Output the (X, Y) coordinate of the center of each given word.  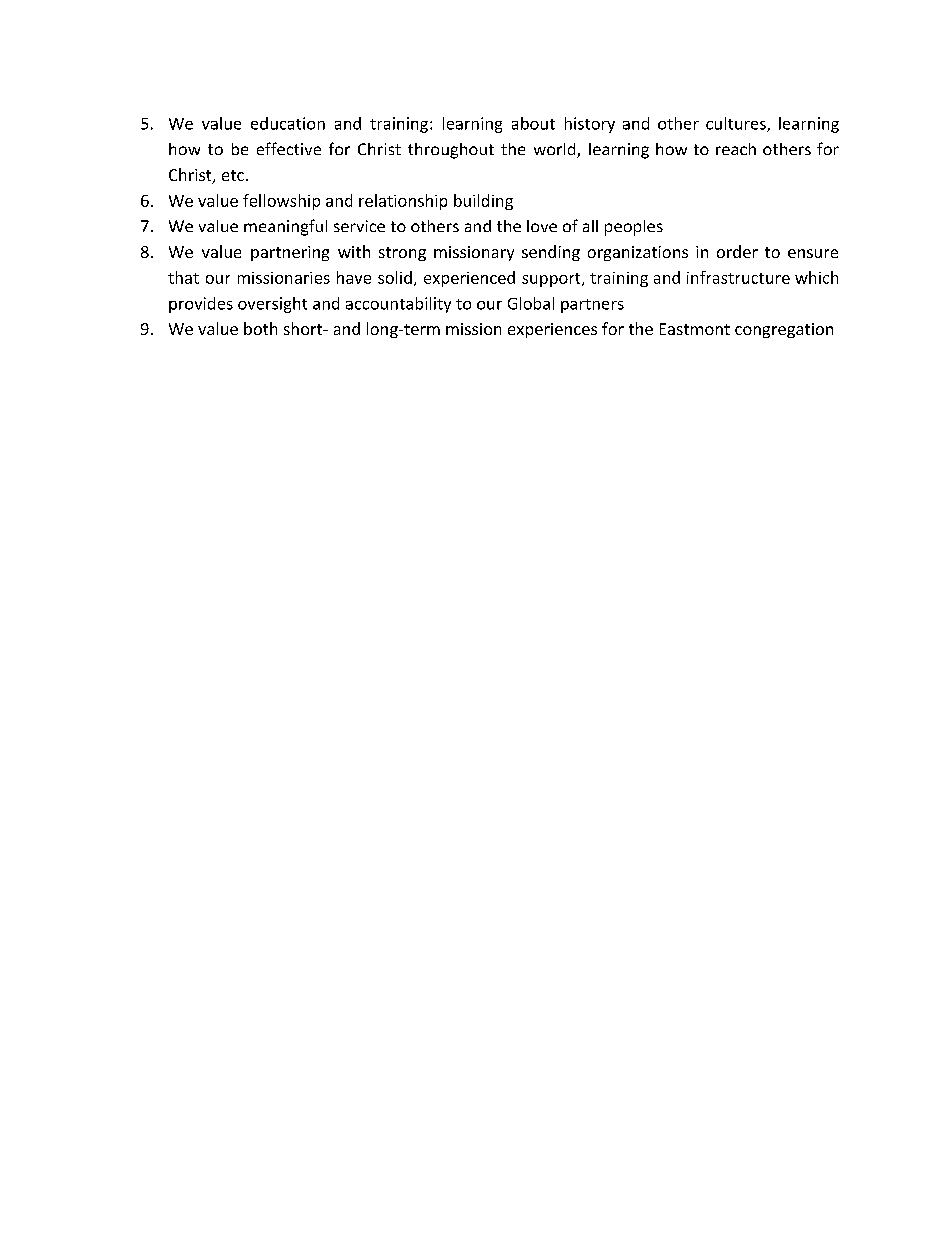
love (542, 226)
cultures (737, 124)
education (288, 123)
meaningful (285, 227)
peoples (634, 228)
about (533, 123)
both (260, 328)
